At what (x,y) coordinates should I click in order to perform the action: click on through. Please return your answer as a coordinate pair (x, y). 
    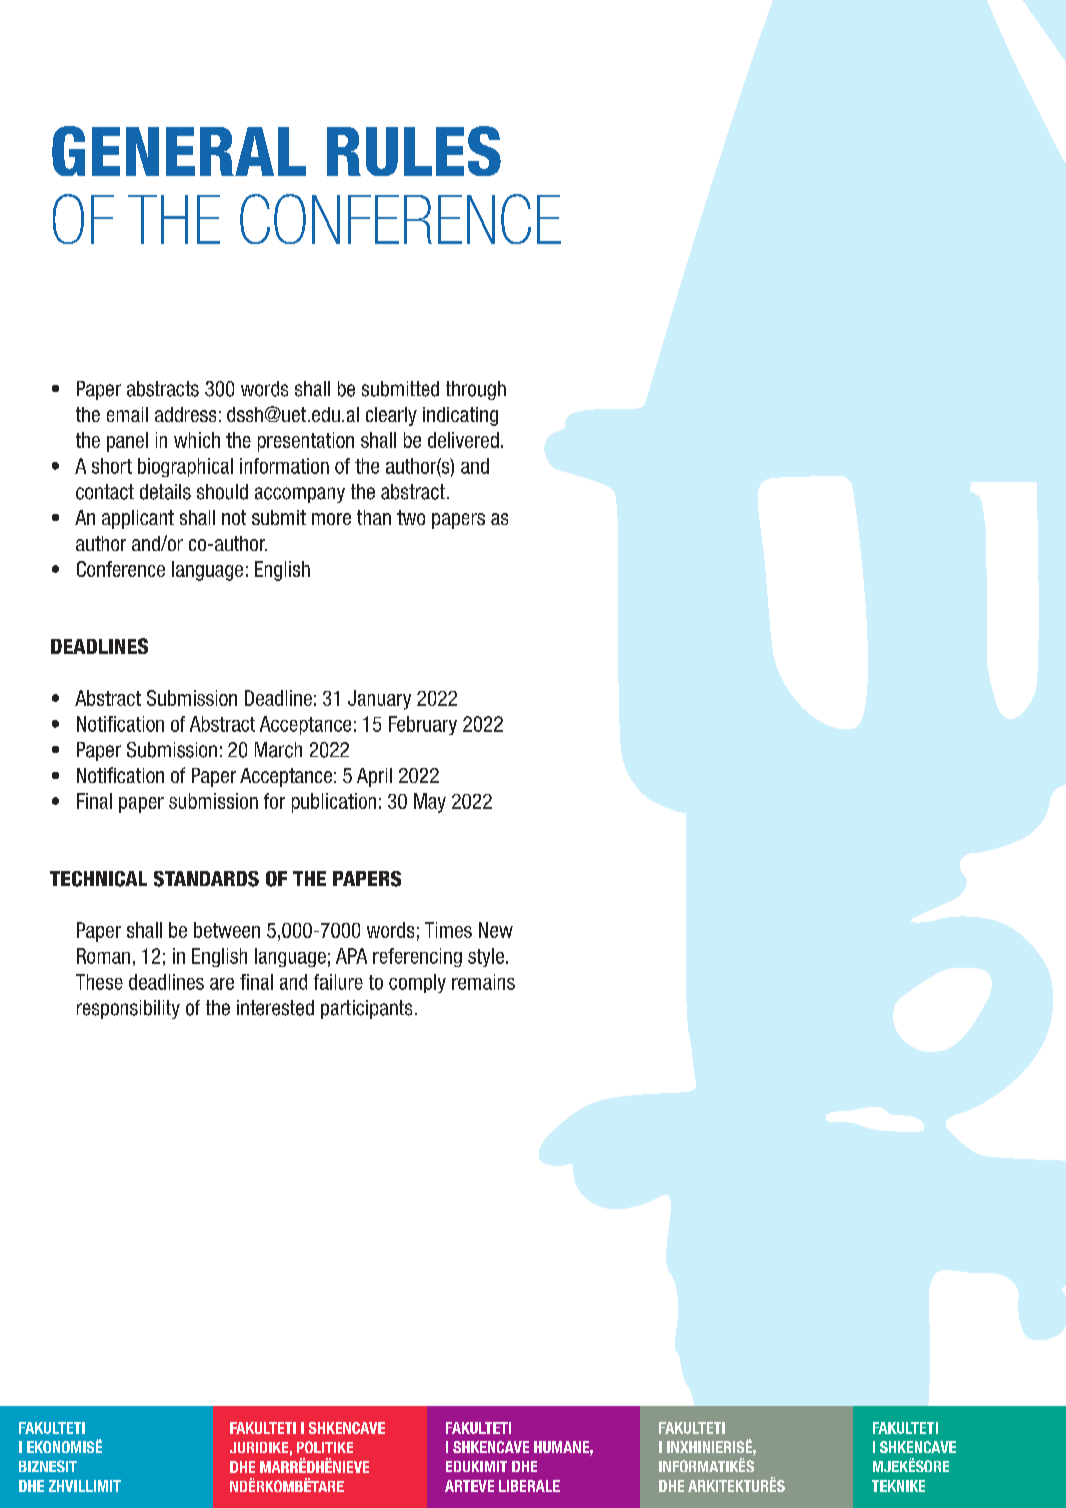
    Looking at the image, I should click on (476, 390).
